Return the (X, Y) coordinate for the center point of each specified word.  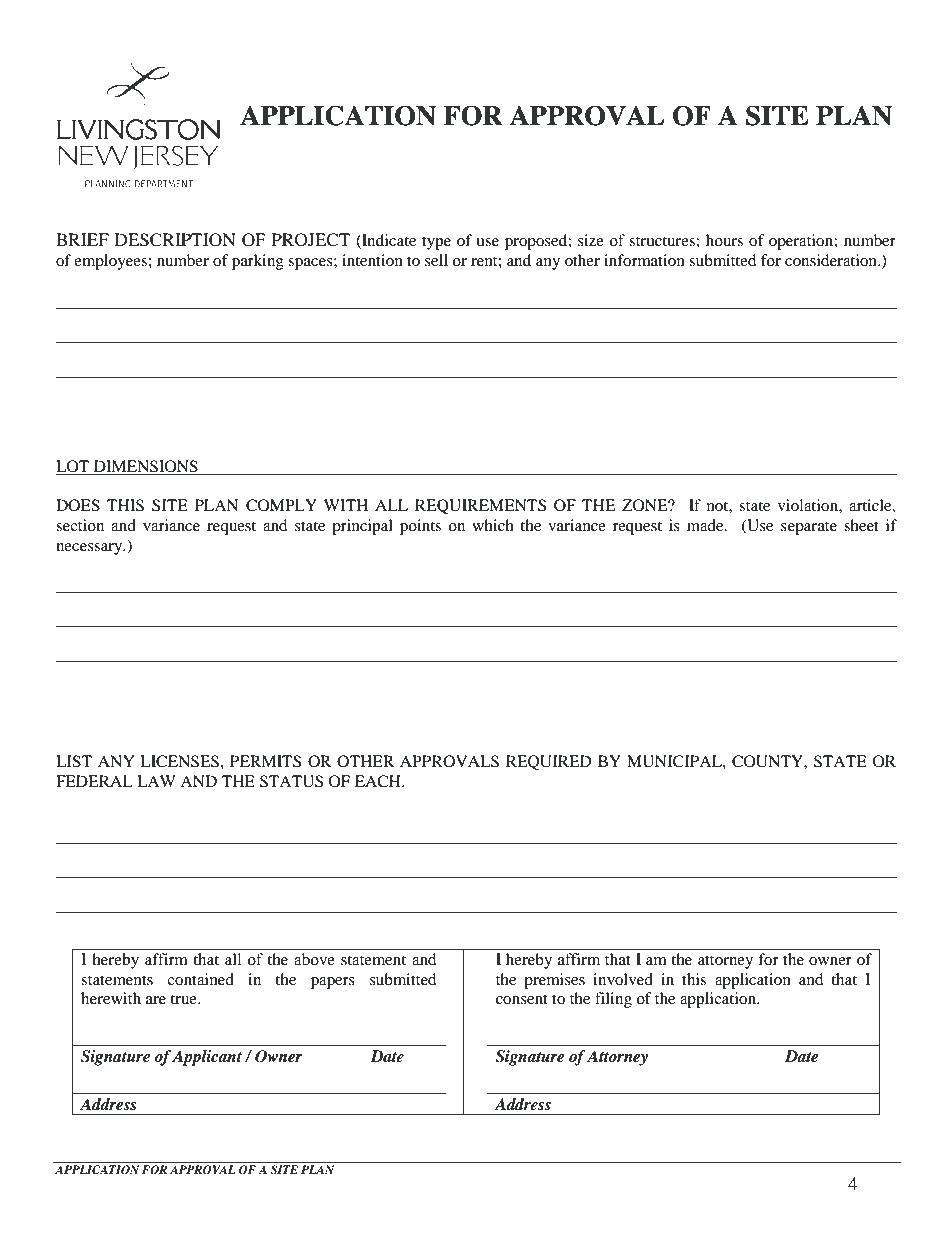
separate (809, 528)
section (80, 525)
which (493, 525)
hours (724, 240)
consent (522, 999)
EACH (379, 781)
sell (436, 260)
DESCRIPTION (175, 240)
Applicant (207, 1058)
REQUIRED (549, 762)
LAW (156, 781)
